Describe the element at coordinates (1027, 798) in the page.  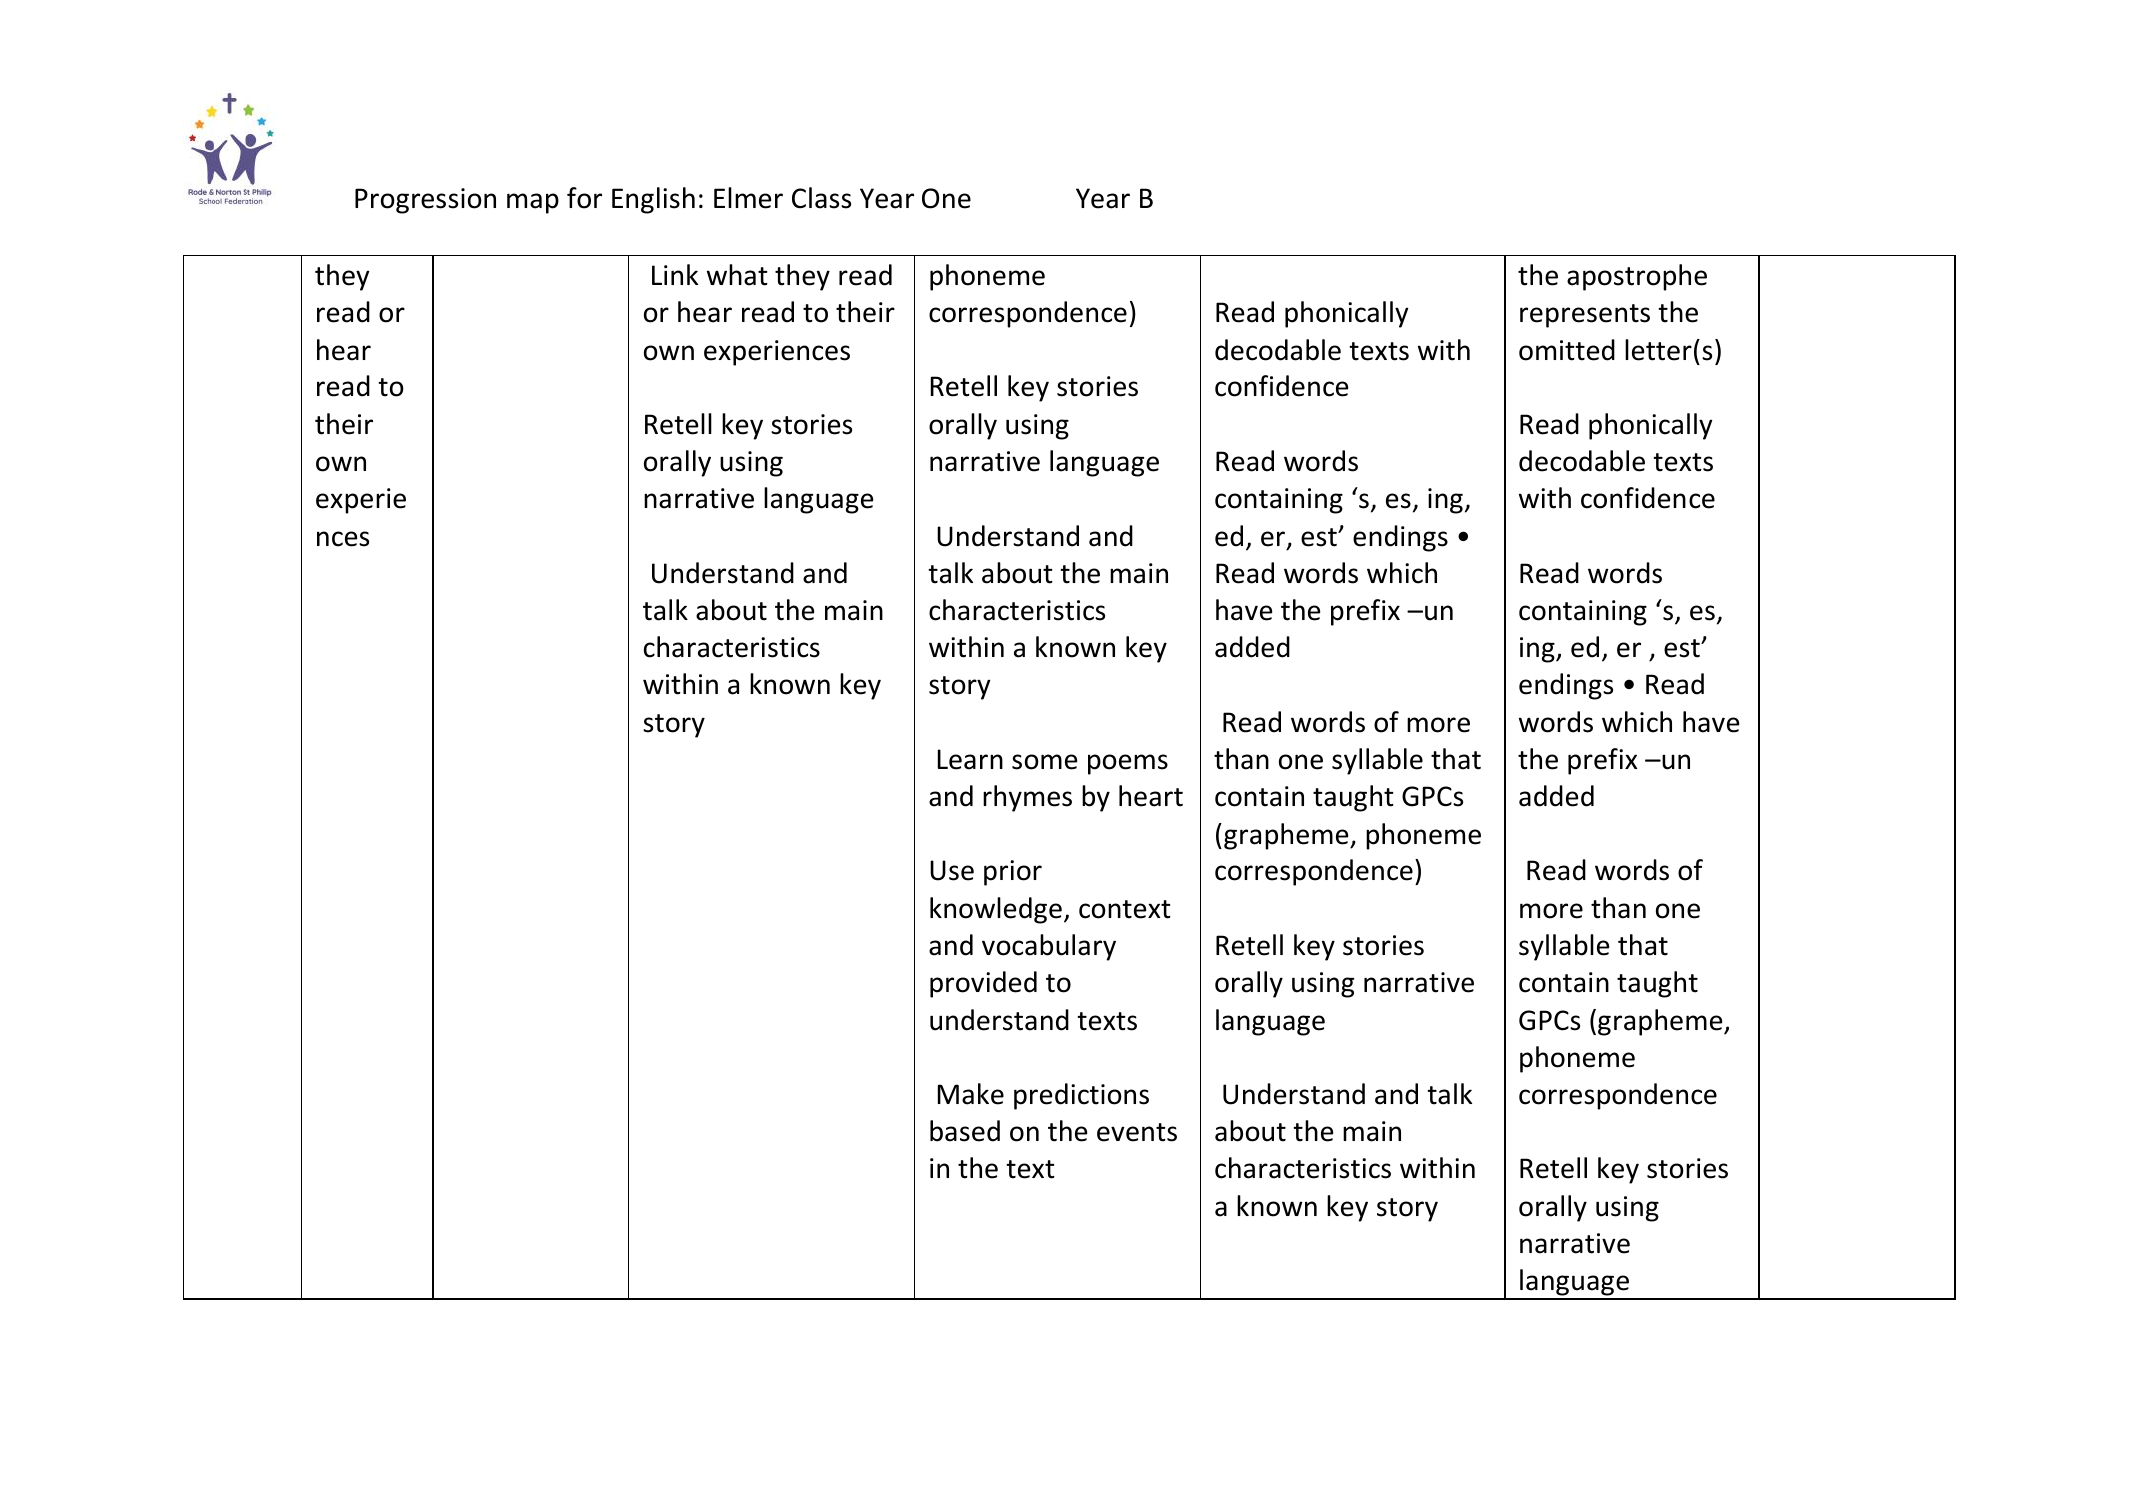
I see `rhymes` at that location.
